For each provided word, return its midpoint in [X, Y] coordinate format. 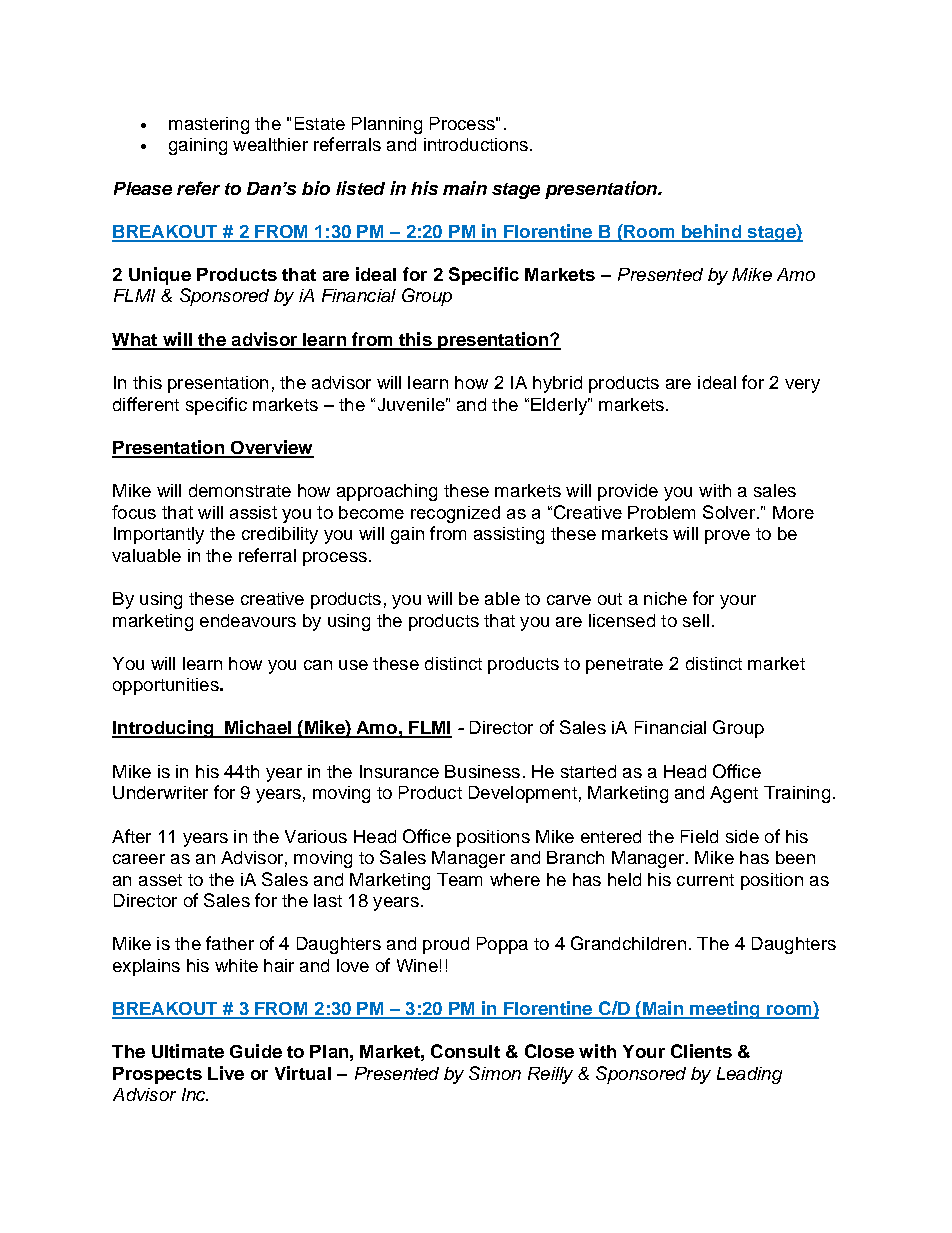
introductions [476, 144]
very [802, 386]
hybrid [557, 384]
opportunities [167, 686]
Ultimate [188, 1051]
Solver [730, 512]
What [136, 341]
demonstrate [240, 490]
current [705, 880]
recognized [455, 514]
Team [459, 879]
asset [160, 880]
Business [482, 771]
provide [628, 492]
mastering [209, 125]
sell [696, 620]
